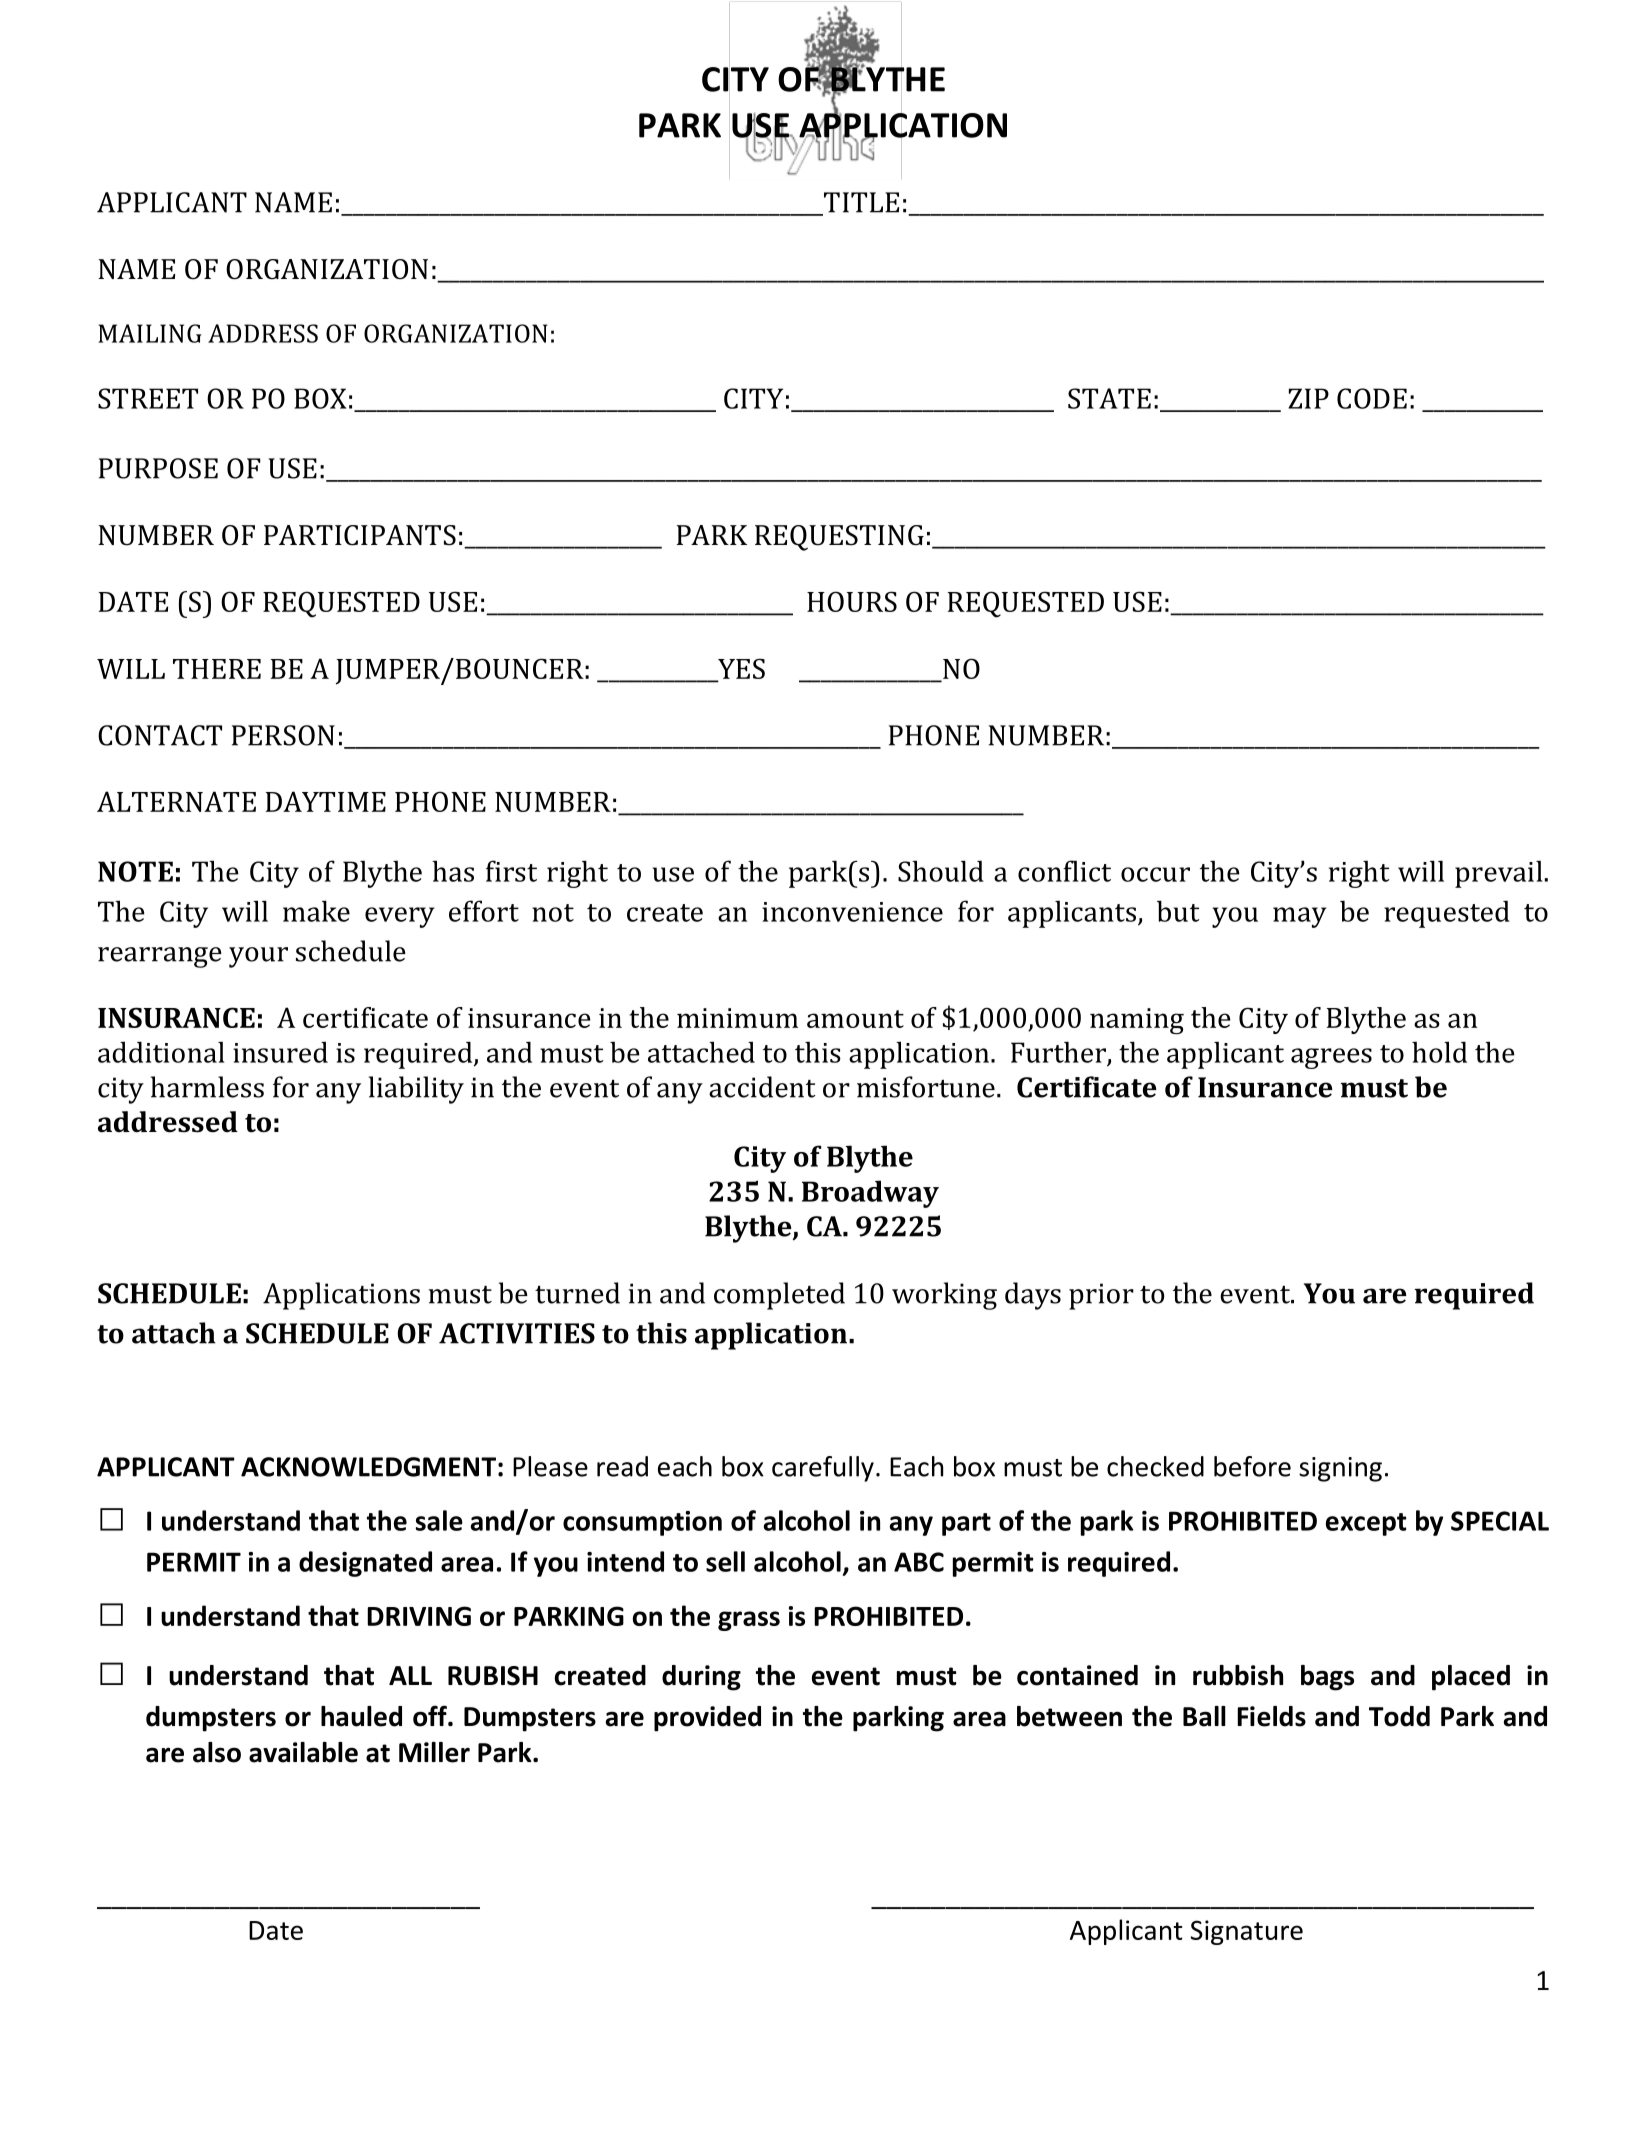 The height and width of the screenshot is (2131, 1647). I want to click on agrees, so click(1331, 1058).
